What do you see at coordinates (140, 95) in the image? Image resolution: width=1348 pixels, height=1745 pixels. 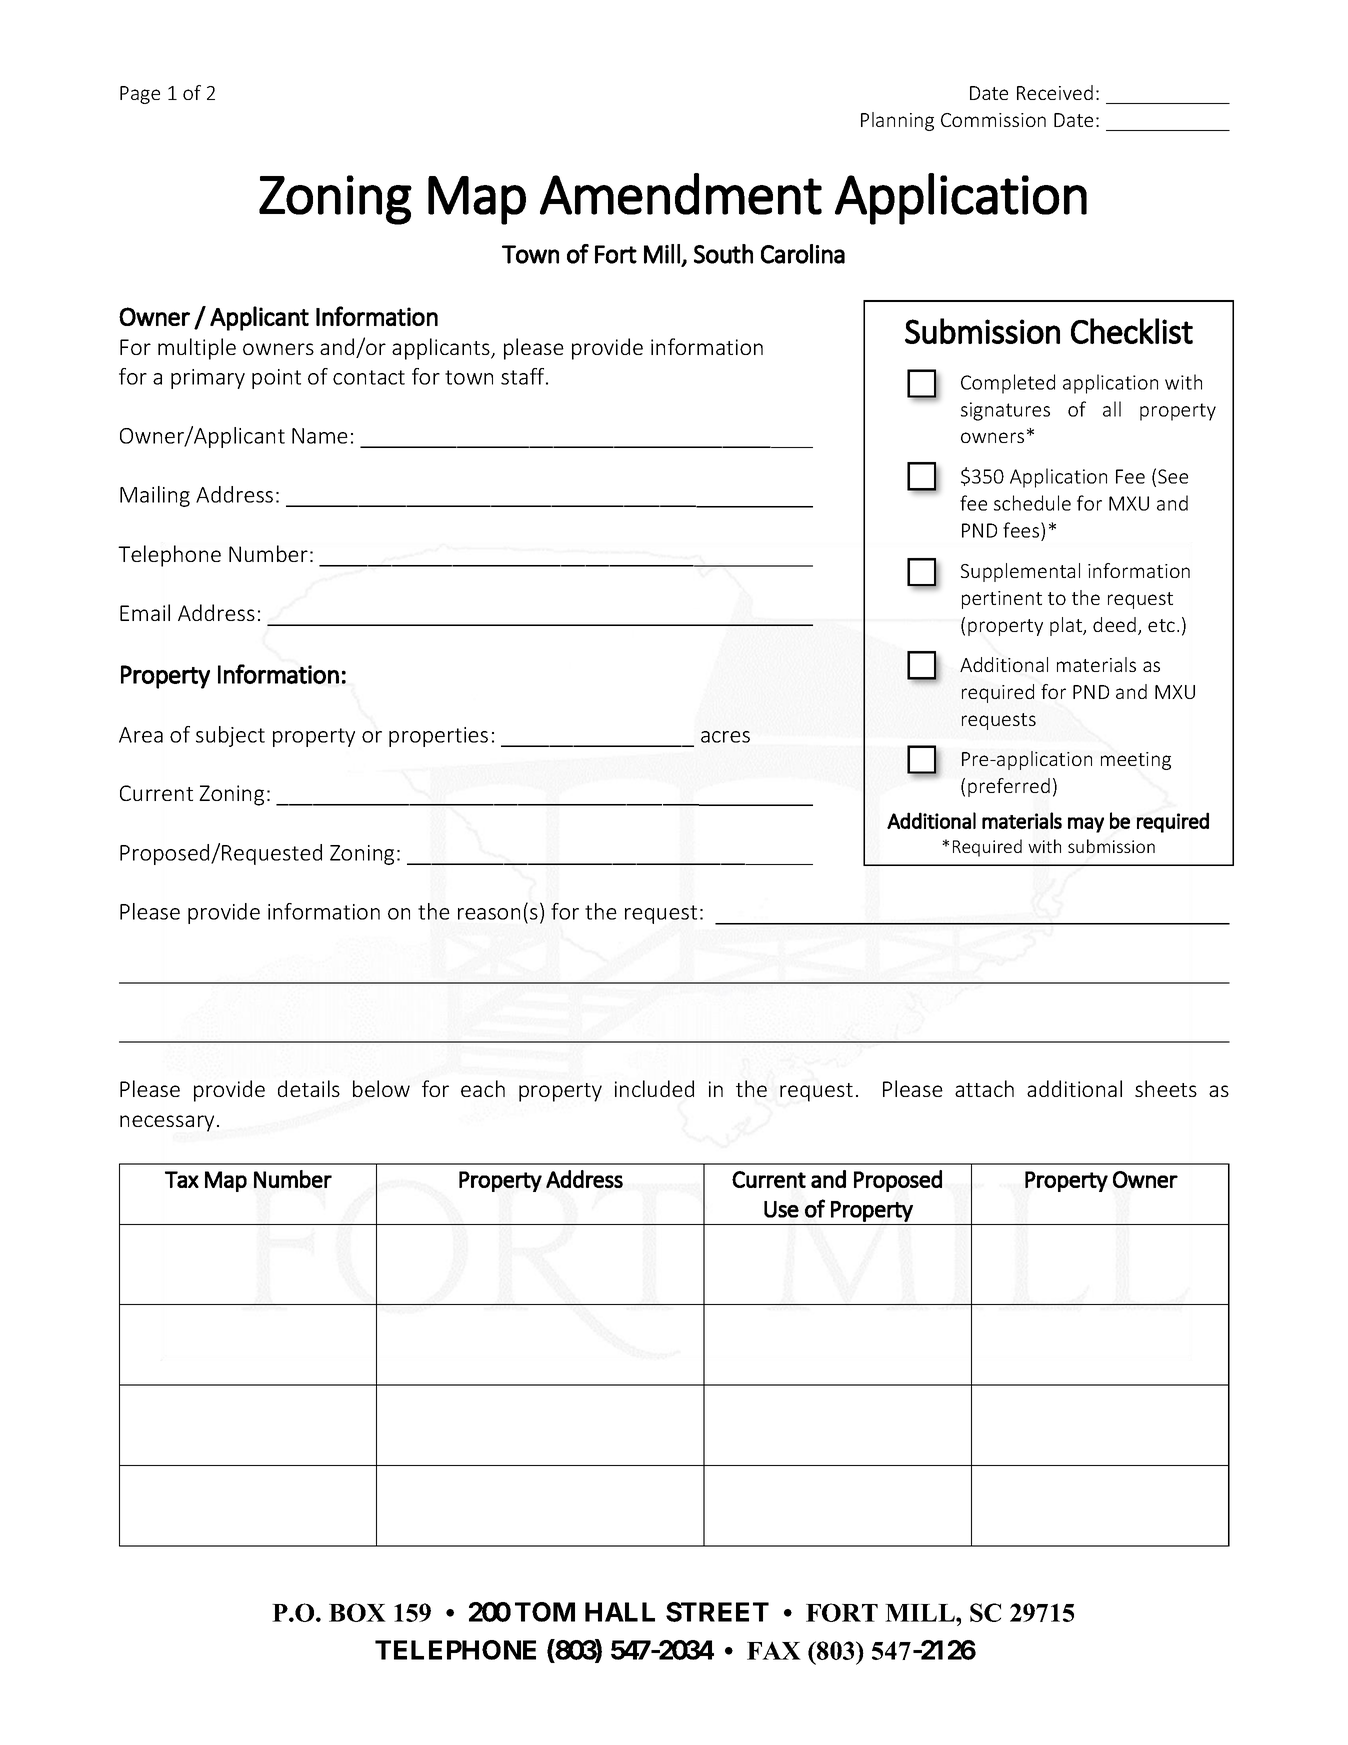 I see `Page` at bounding box center [140, 95].
